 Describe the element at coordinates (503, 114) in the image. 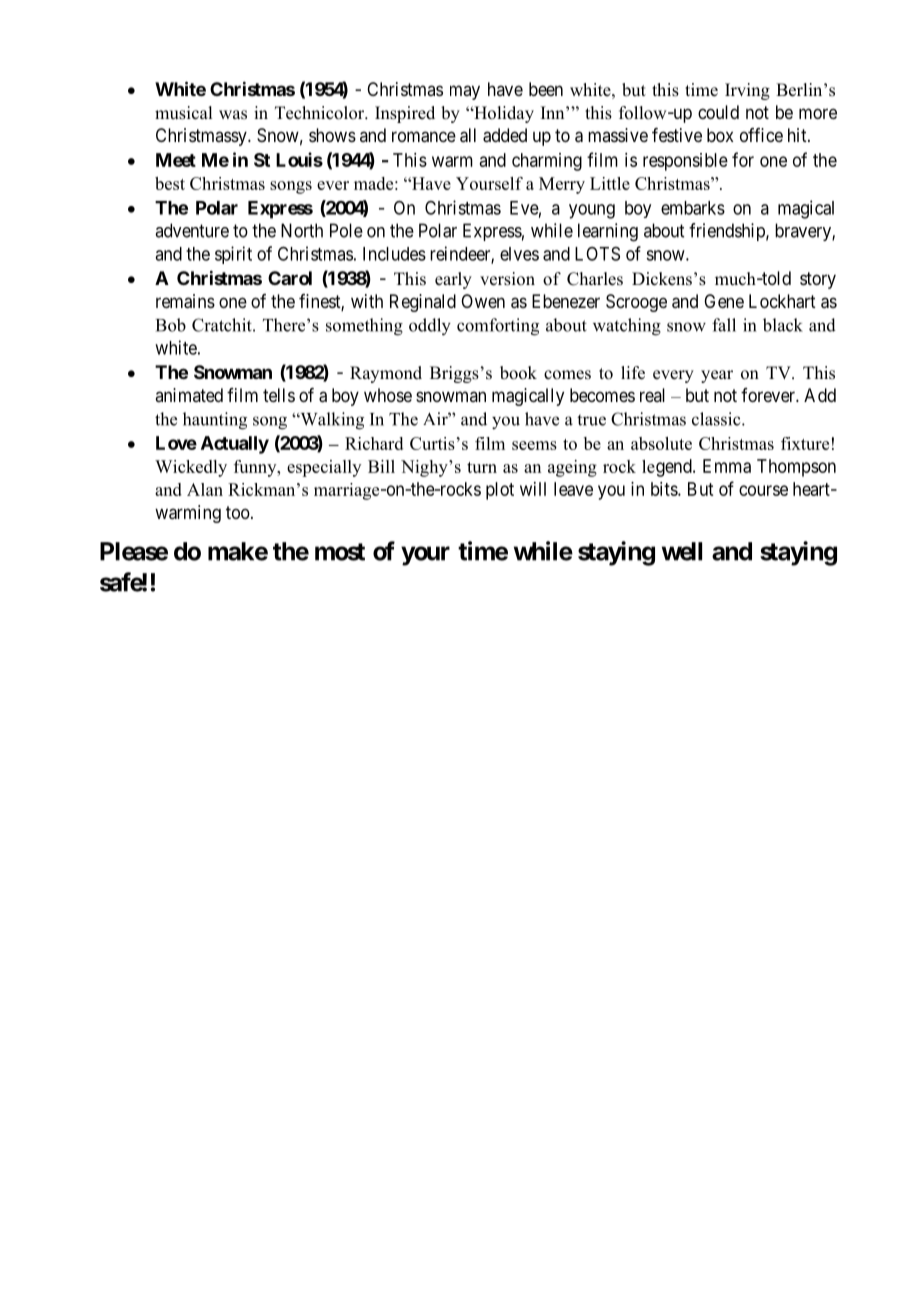

I see `Holiday` at that location.
